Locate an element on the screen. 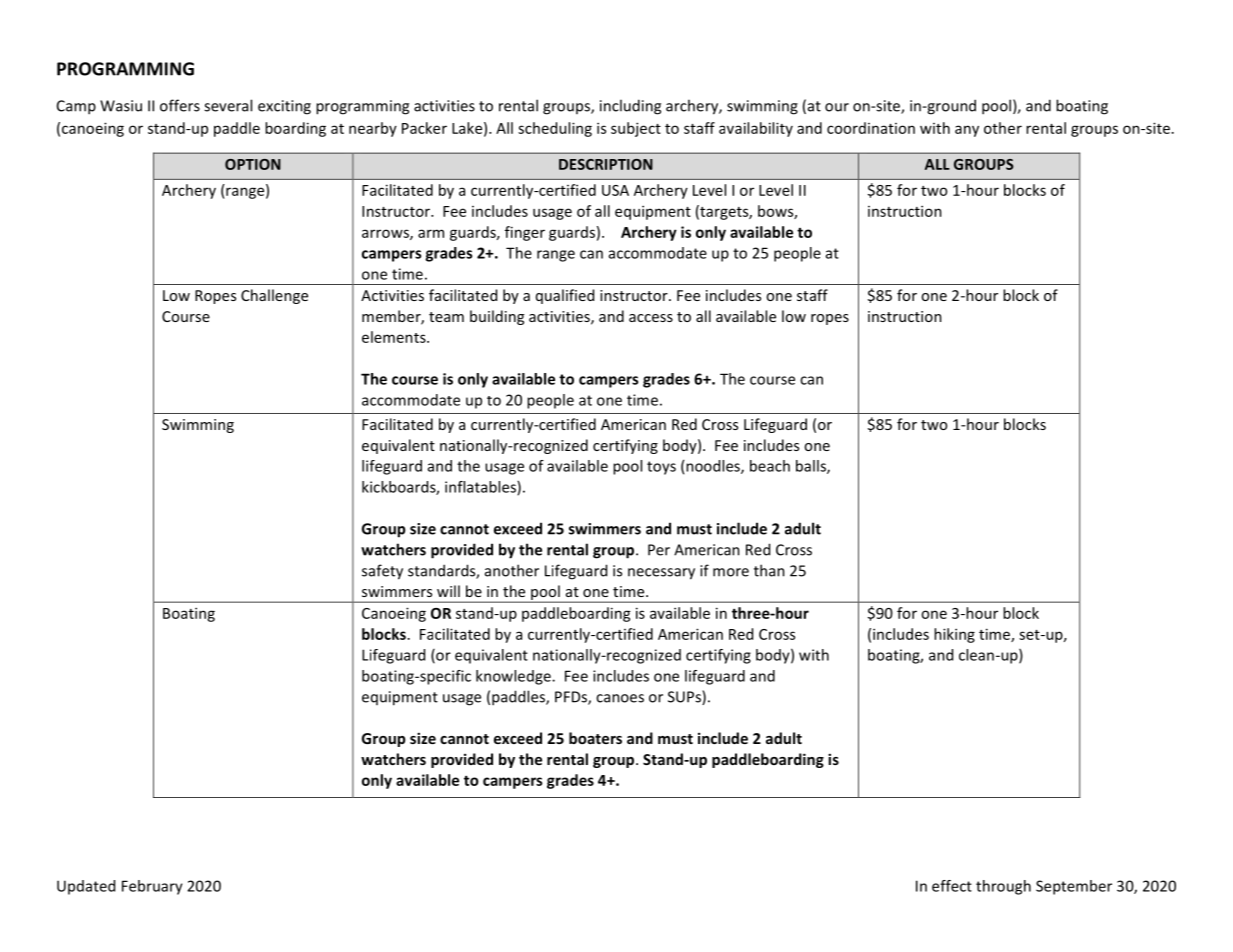 The width and height of the screenshot is (1233, 952). February is located at coordinates (152, 887).
